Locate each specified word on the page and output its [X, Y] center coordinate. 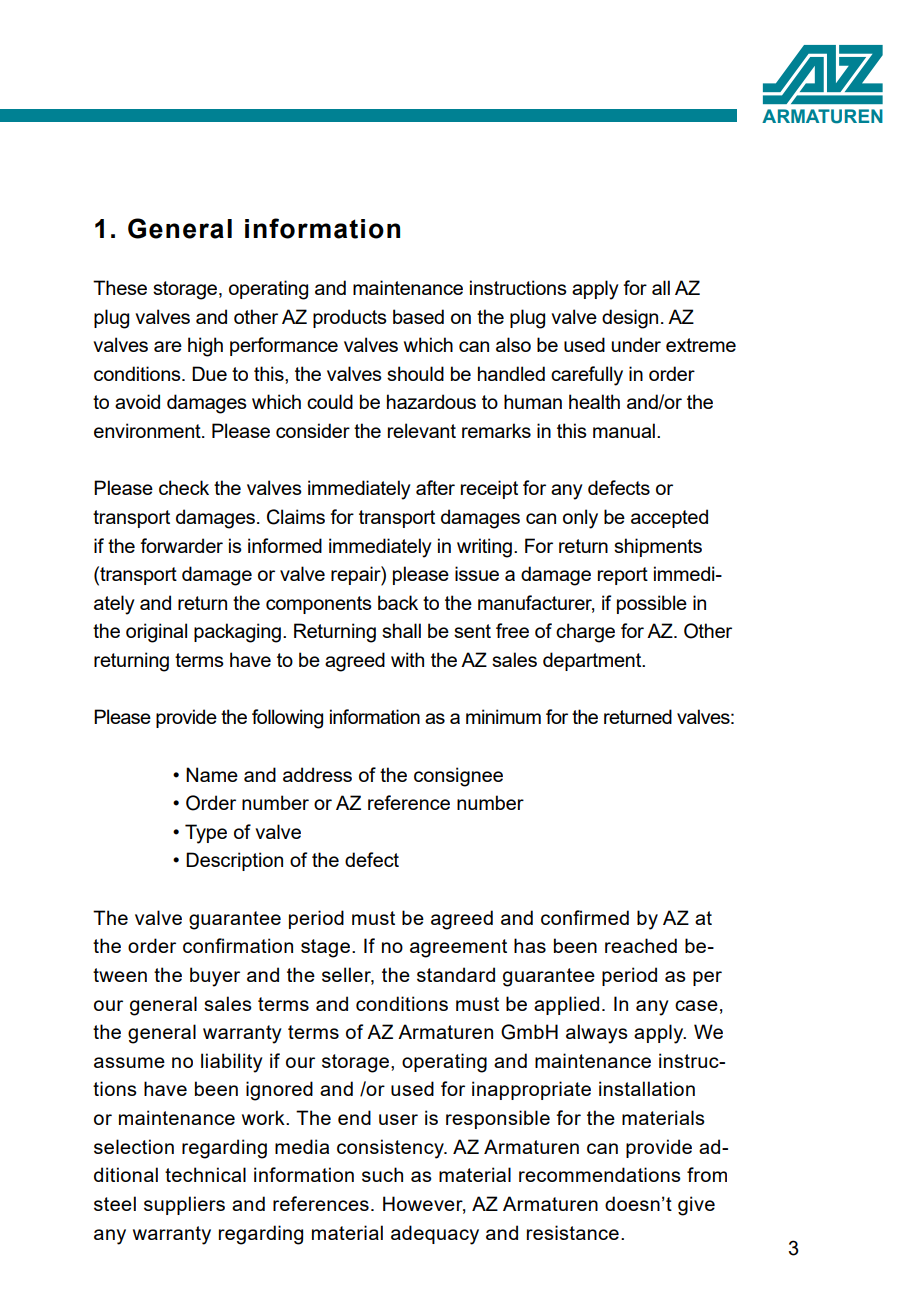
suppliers [184, 1205]
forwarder [181, 545]
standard [456, 974]
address [317, 774]
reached [641, 945]
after [435, 487]
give [696, 1206]
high [205, 347]
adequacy [435, 1235]
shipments [658, 547]
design [630, 319]
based [418, 316]
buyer [215, 977]
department [593, 661]
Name [212, 774]
